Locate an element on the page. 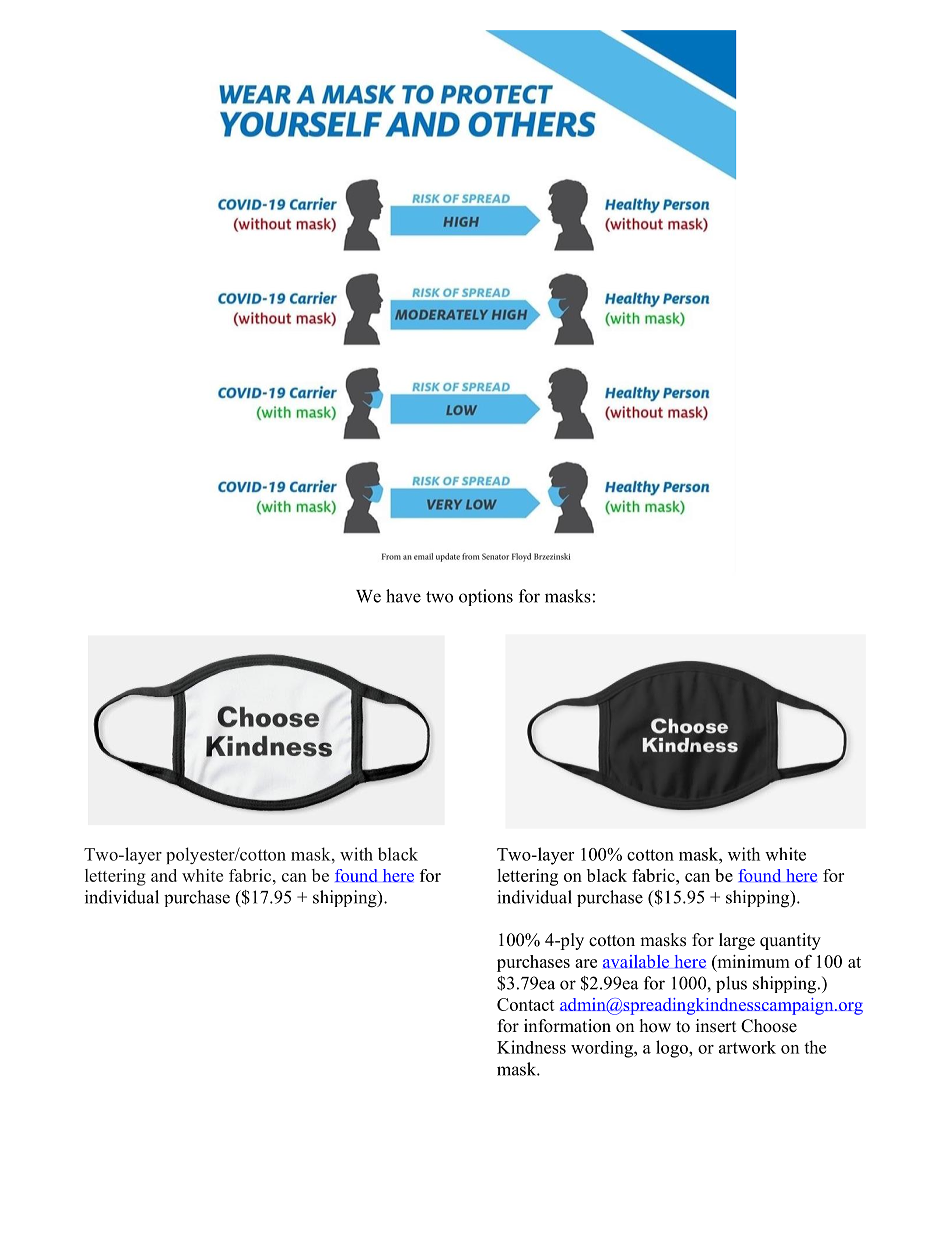  how is located at coordinates (655, 1026).
